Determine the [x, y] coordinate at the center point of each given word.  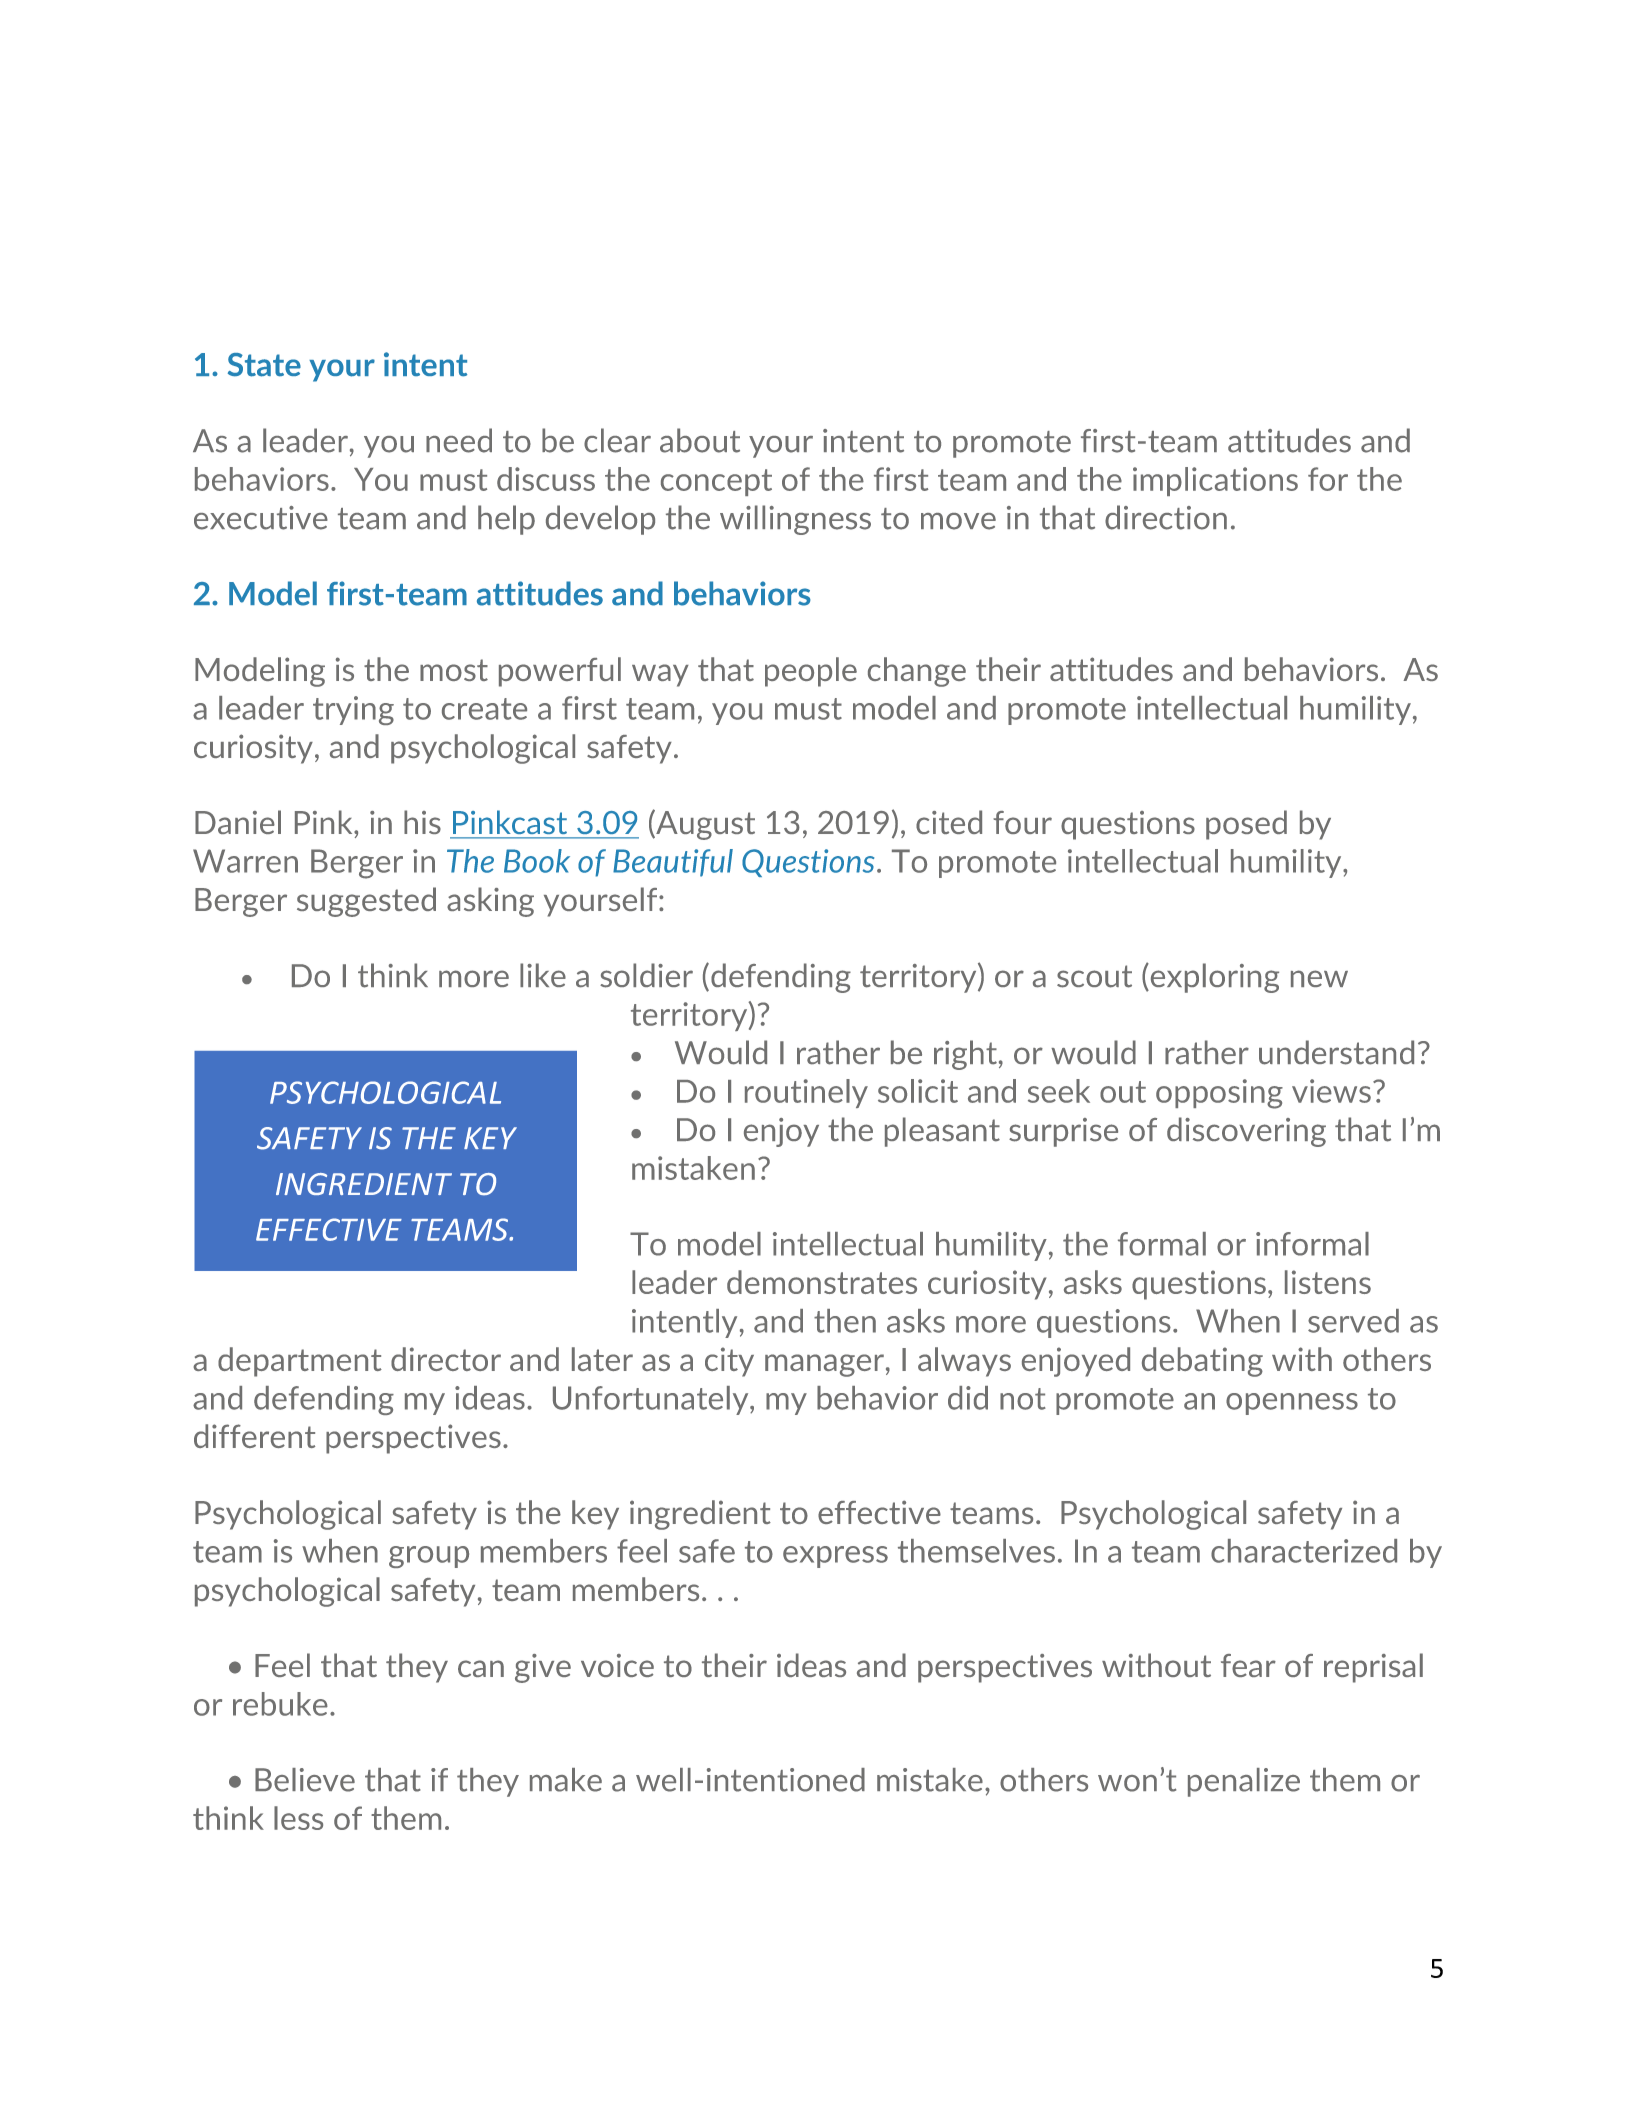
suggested [366, 902]
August [704, 825]
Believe [305, 1780]
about [700, 440]
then [845, 1321]
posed [1246, 825]
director [446, 1359]
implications [1215, 481]
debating [1202, 1362]
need [459, 440]
